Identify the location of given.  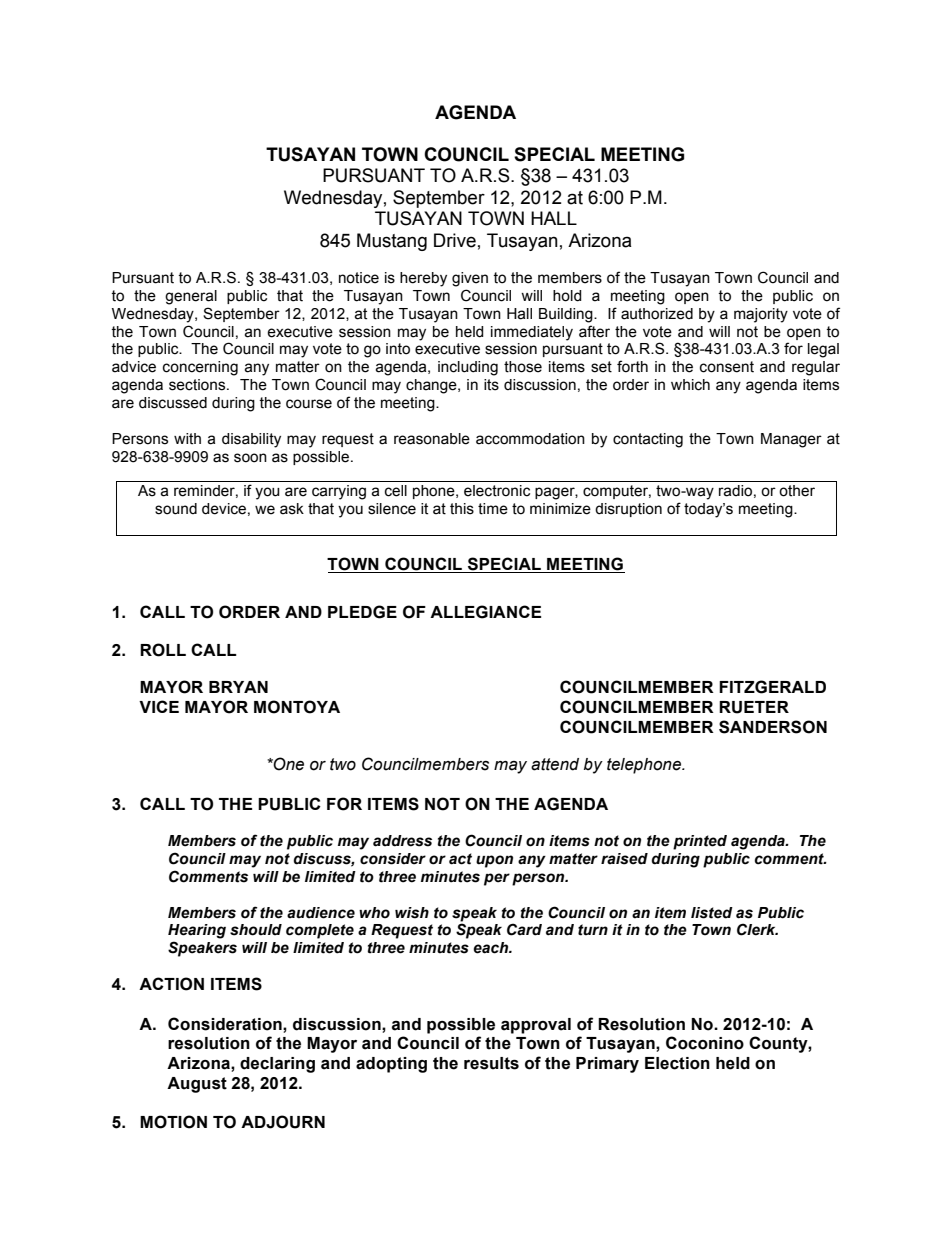
(470, 279).
